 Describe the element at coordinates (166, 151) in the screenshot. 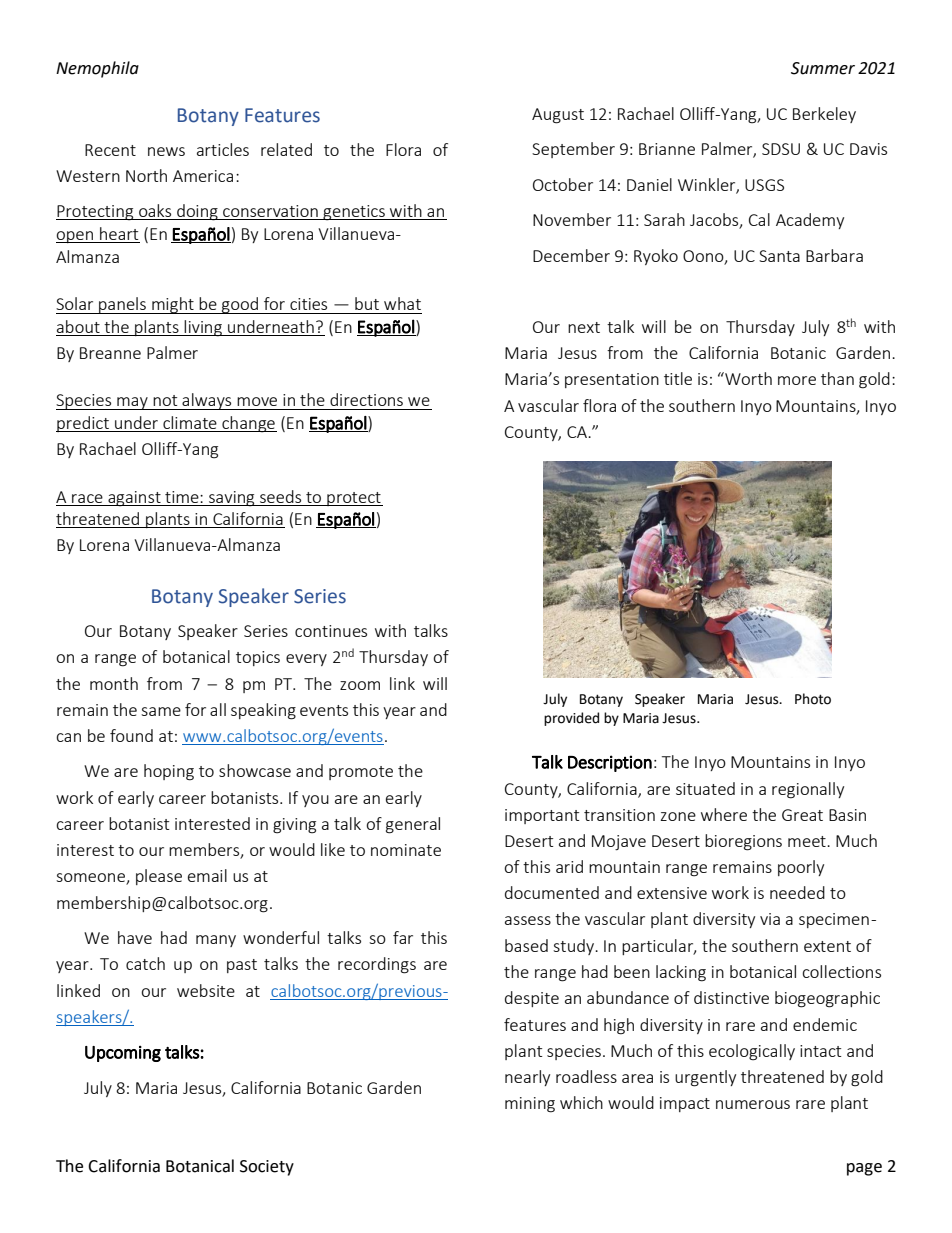

I see `news` at that location.
